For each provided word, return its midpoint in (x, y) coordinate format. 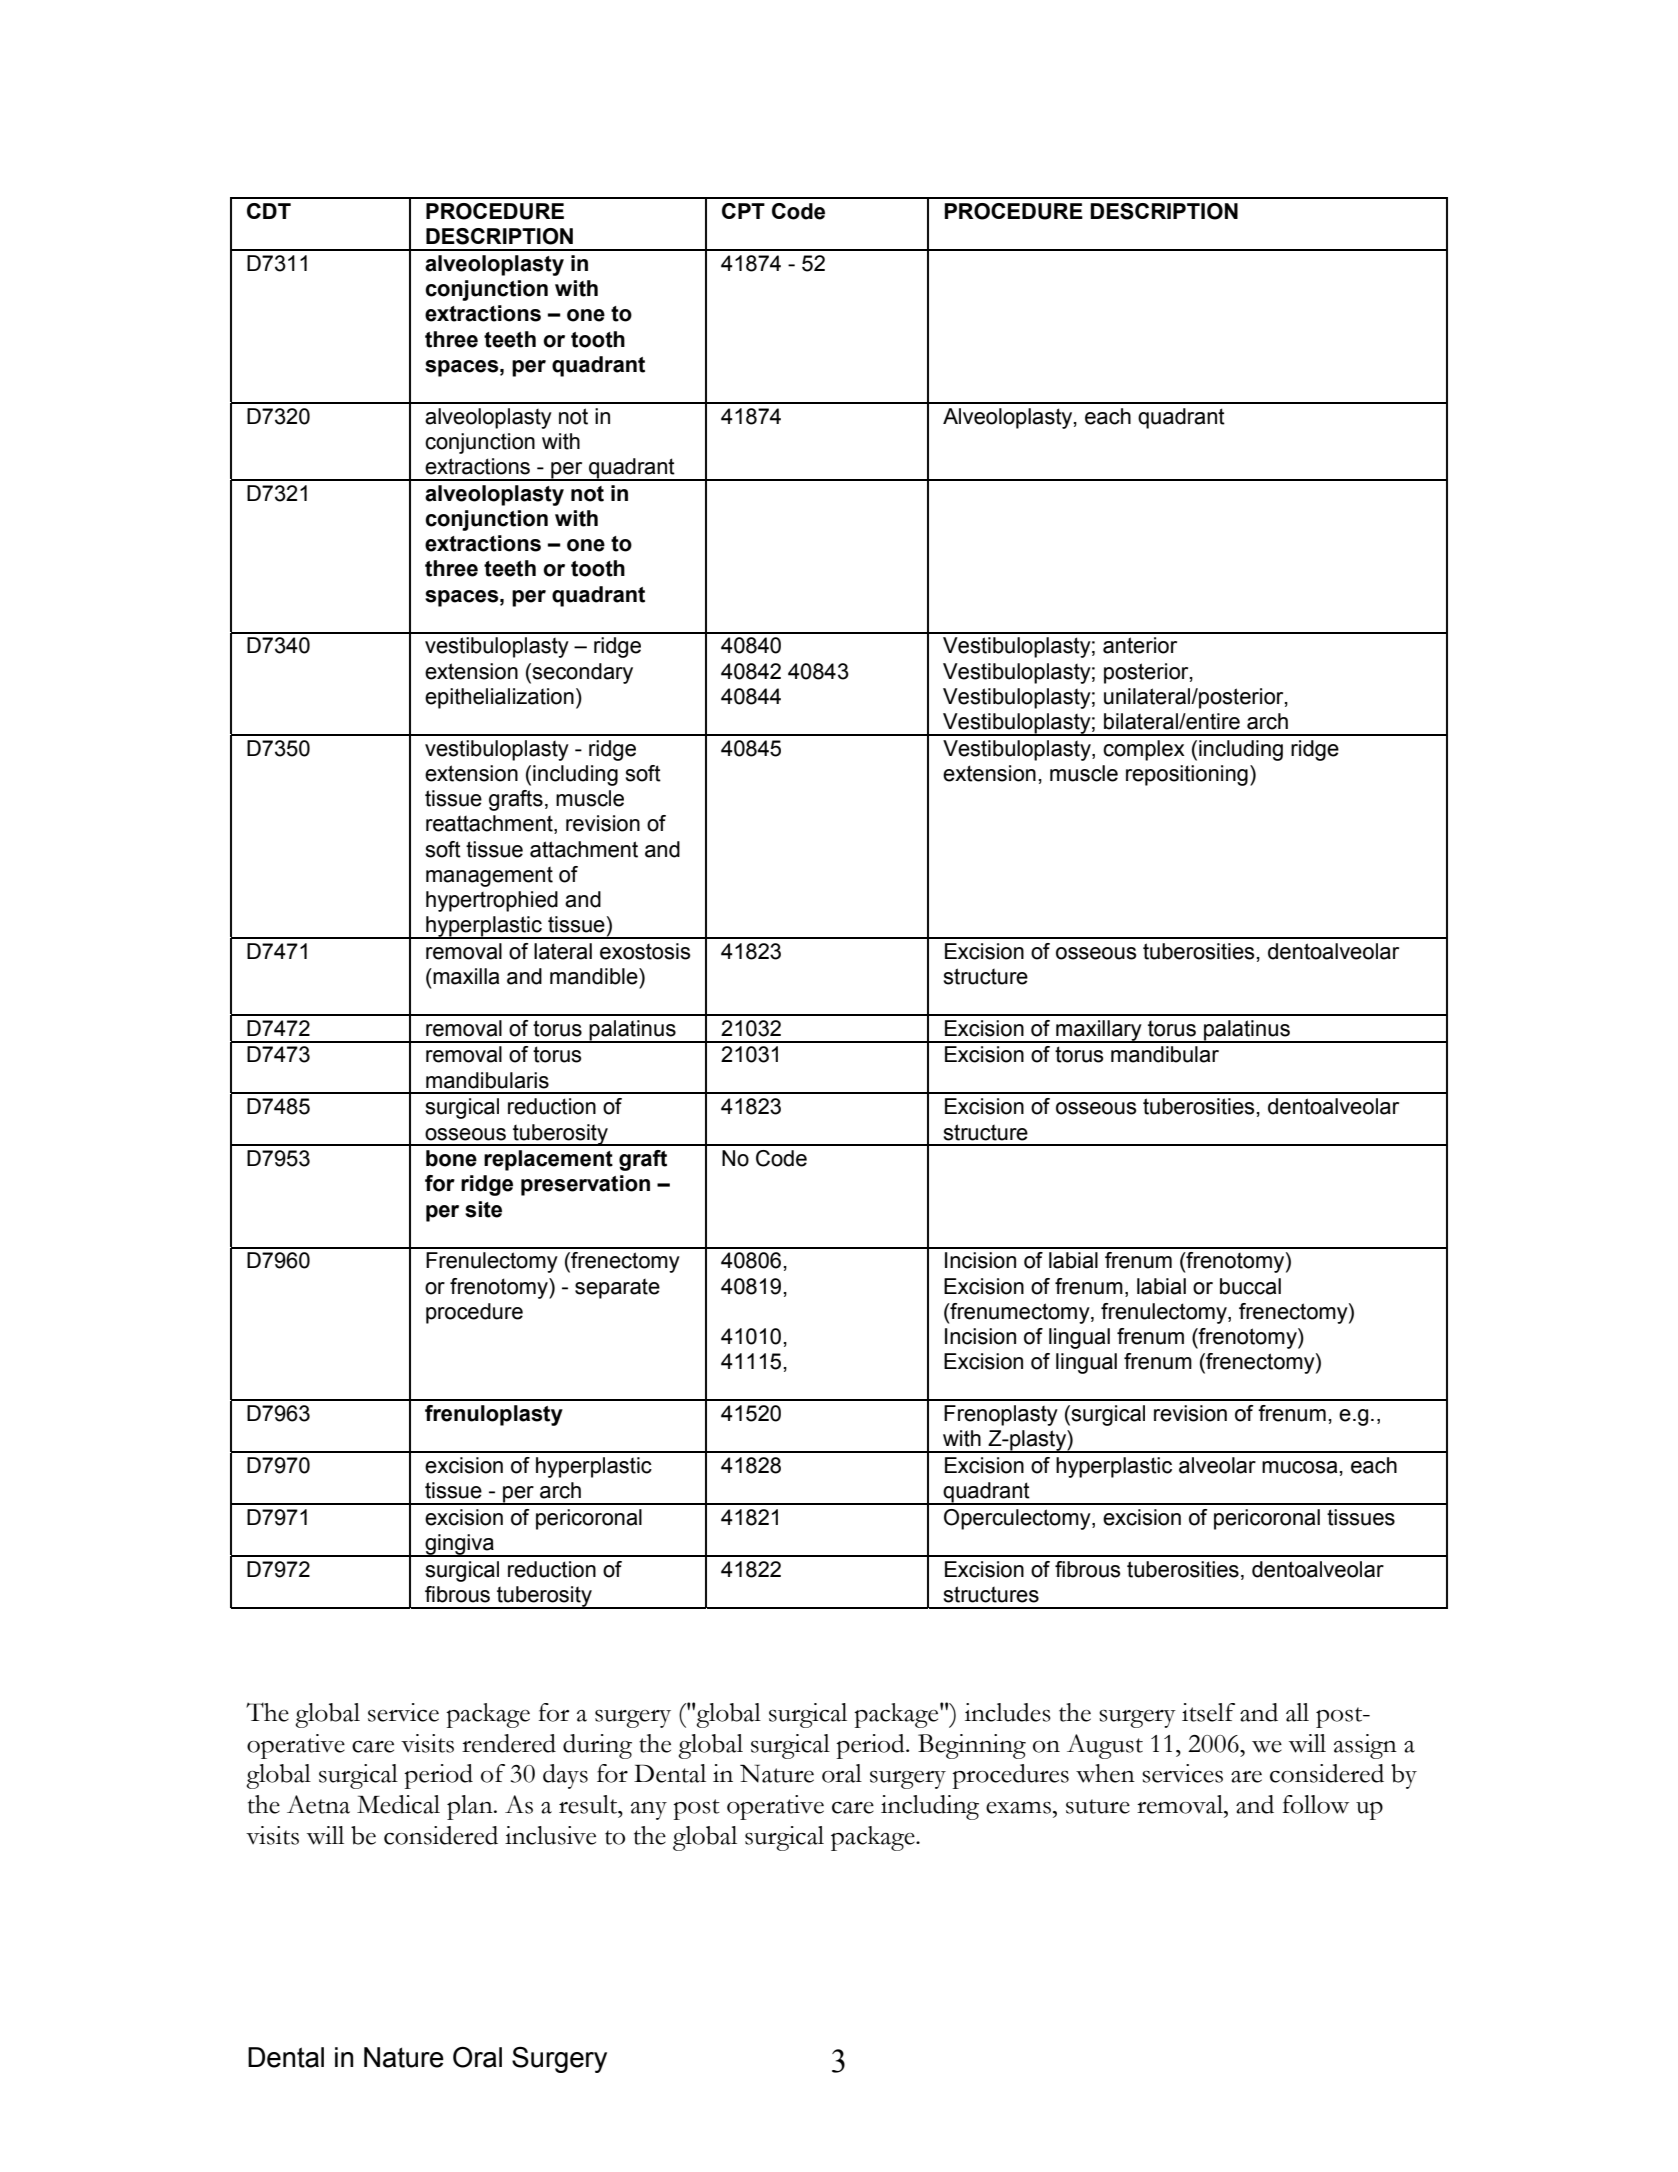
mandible (595, 976)
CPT (743, 211)
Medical (398, 1804)
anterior (1140, 645)
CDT (269, 211)
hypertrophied (492, 901)
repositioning (1187, 775)
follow (1316, 1804)
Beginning (972, 1746)
